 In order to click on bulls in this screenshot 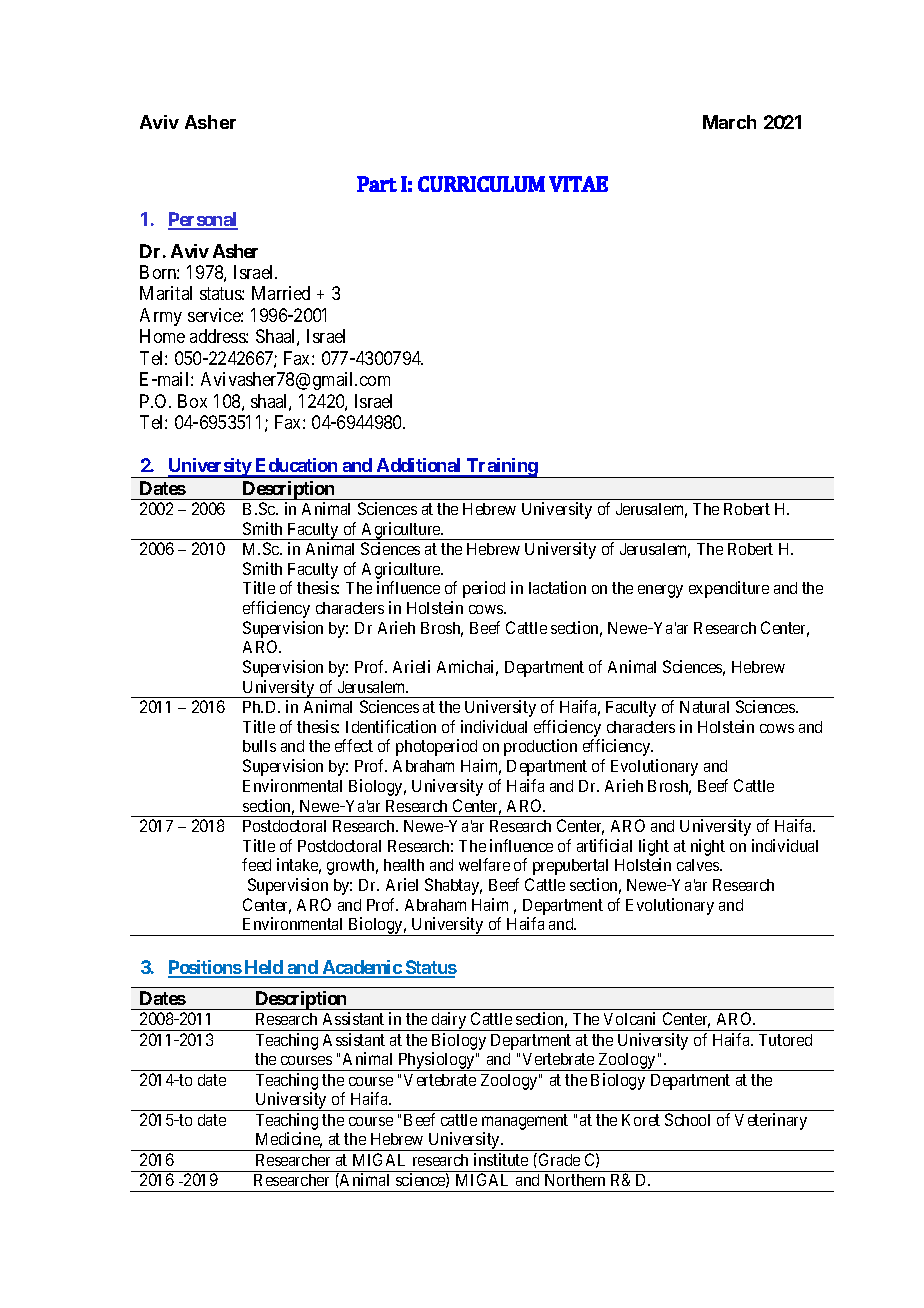, I will do `click(259, 746)`.
